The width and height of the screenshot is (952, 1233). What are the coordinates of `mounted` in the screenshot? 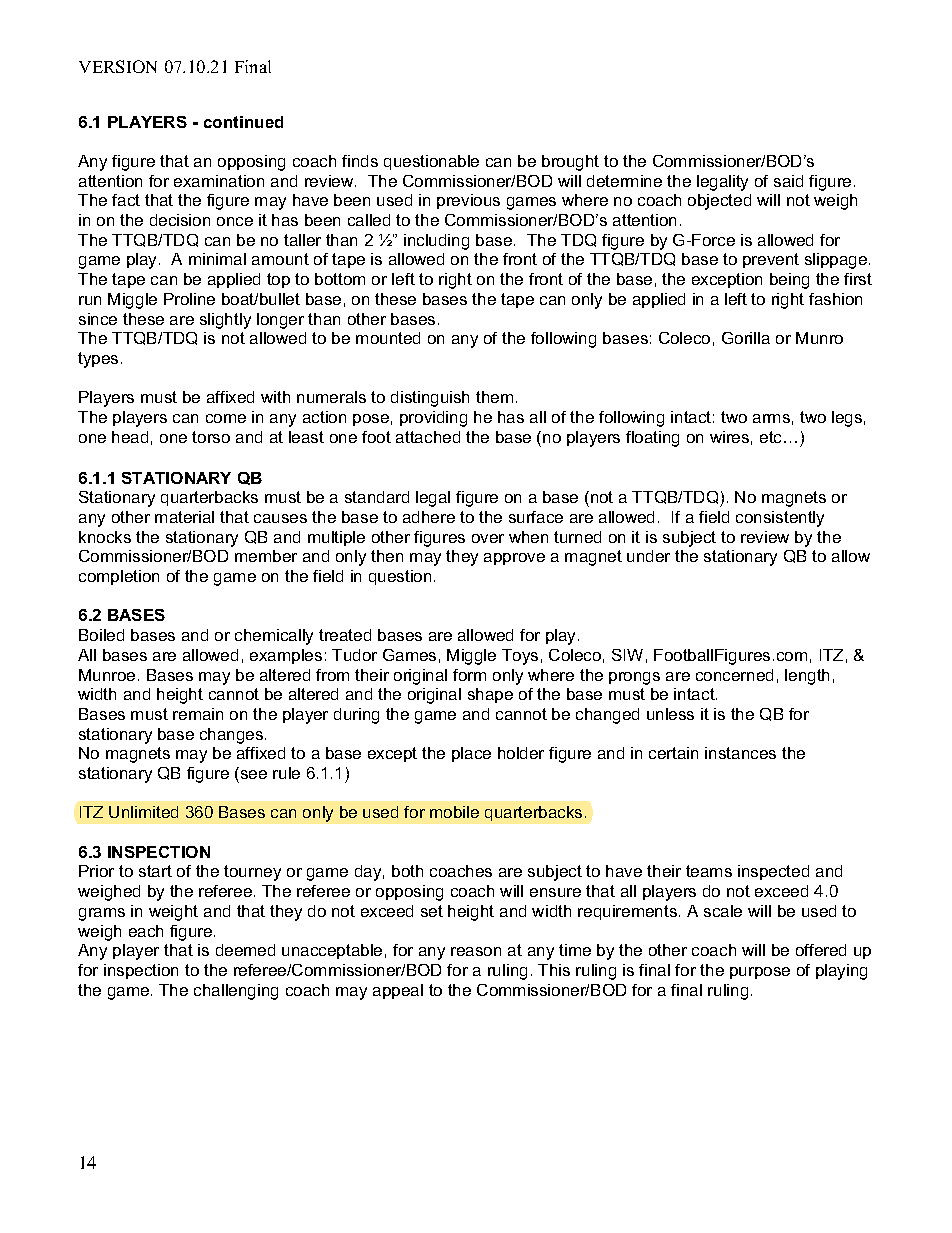 It's located at (388, 338).
